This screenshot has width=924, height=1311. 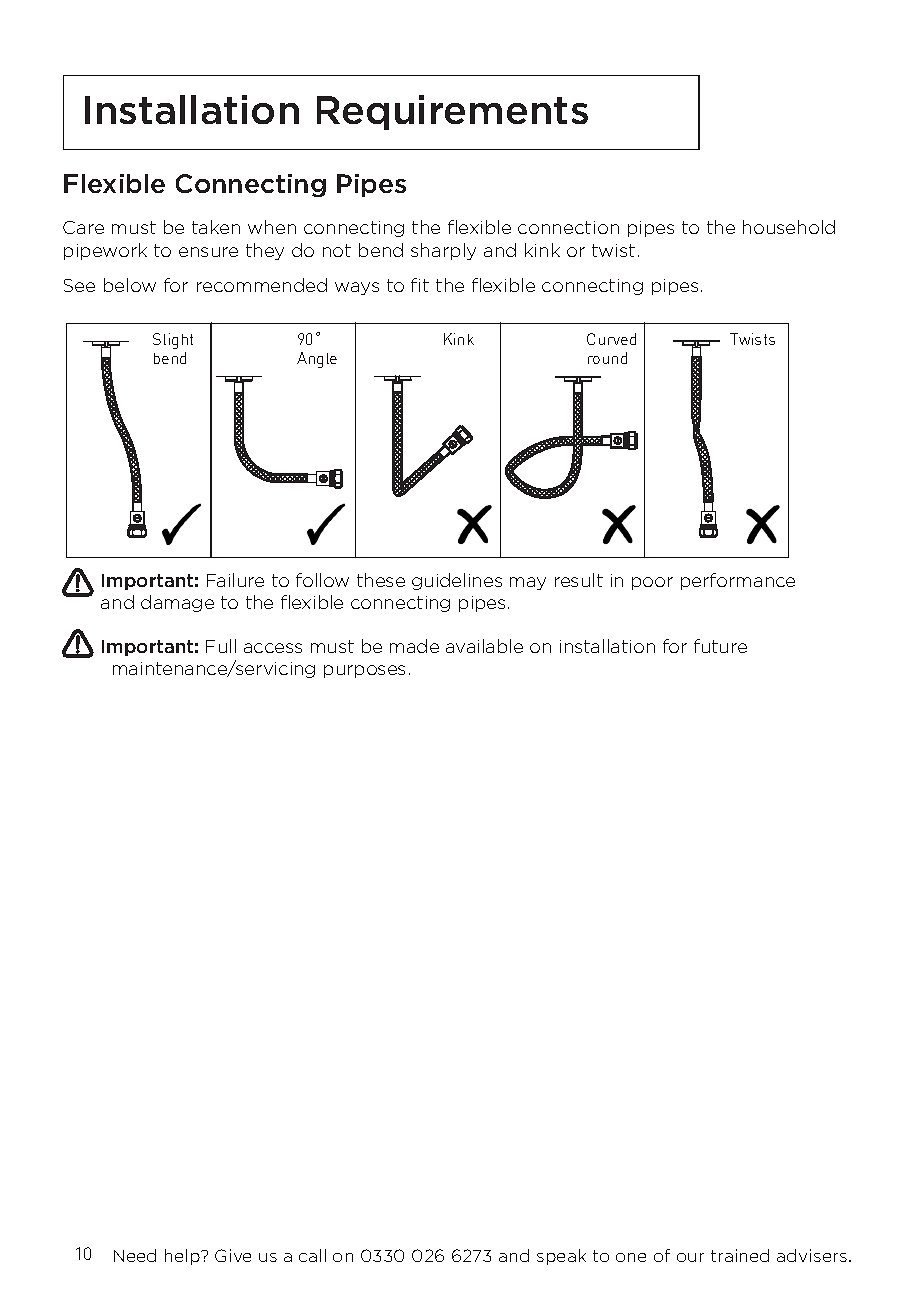 I want to click on future, so click(x=720, y=646).
